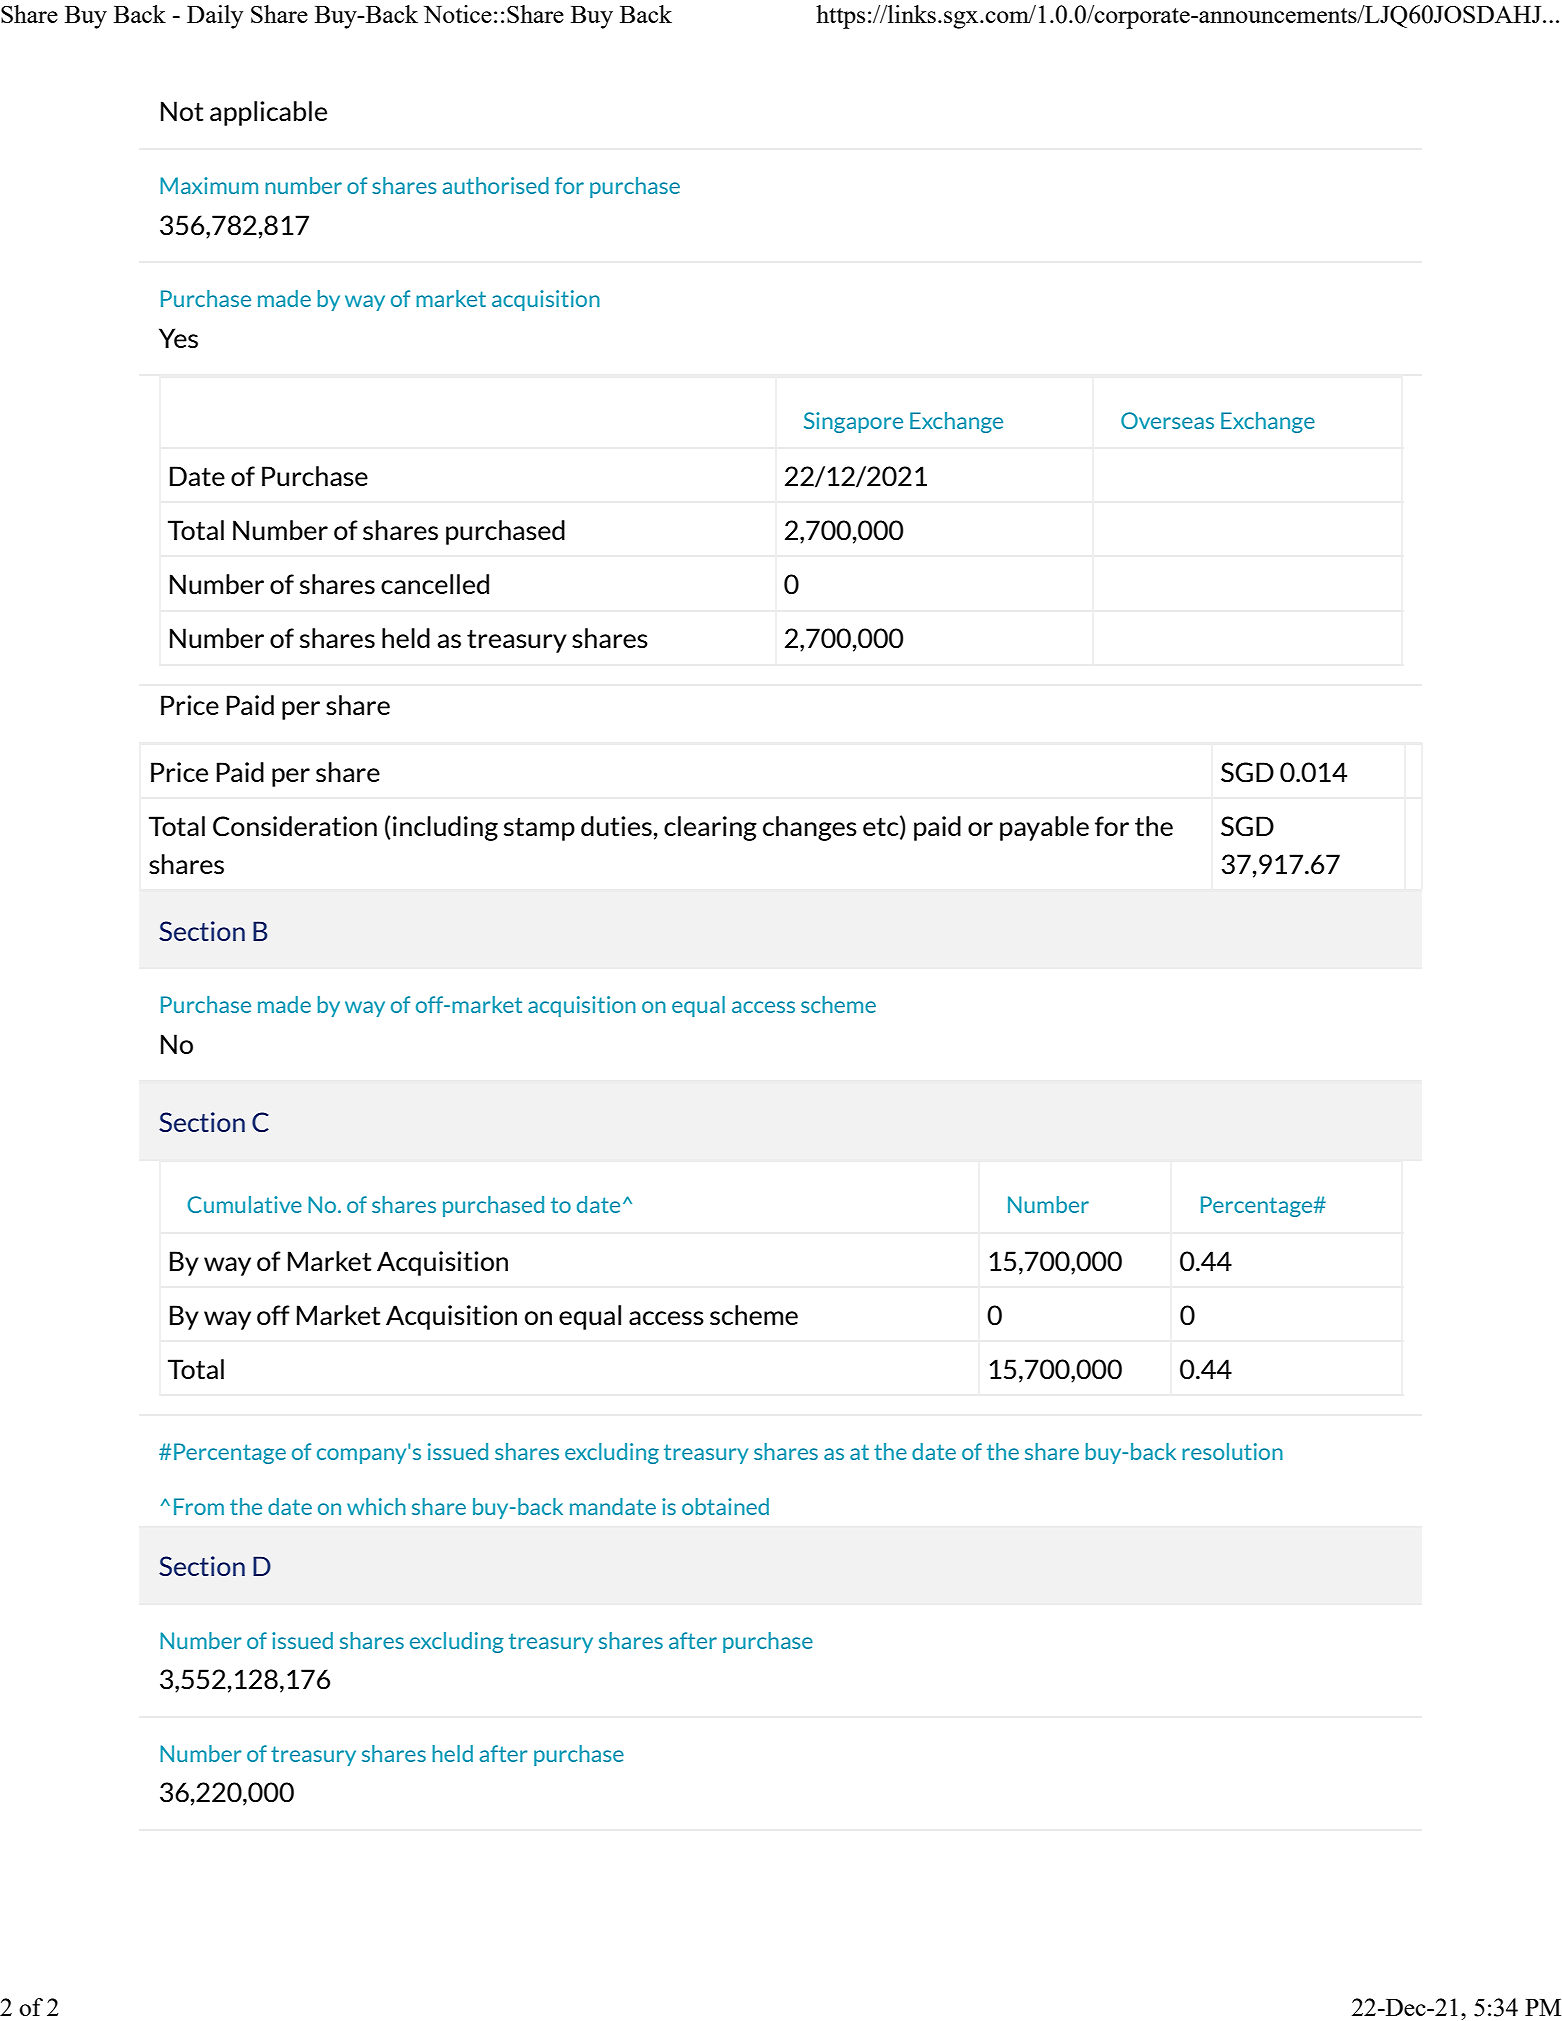 The image size is (1562, 2021). Describe the element at coordinates (376, 1506) in the screenshot. I see `which` at that location.
